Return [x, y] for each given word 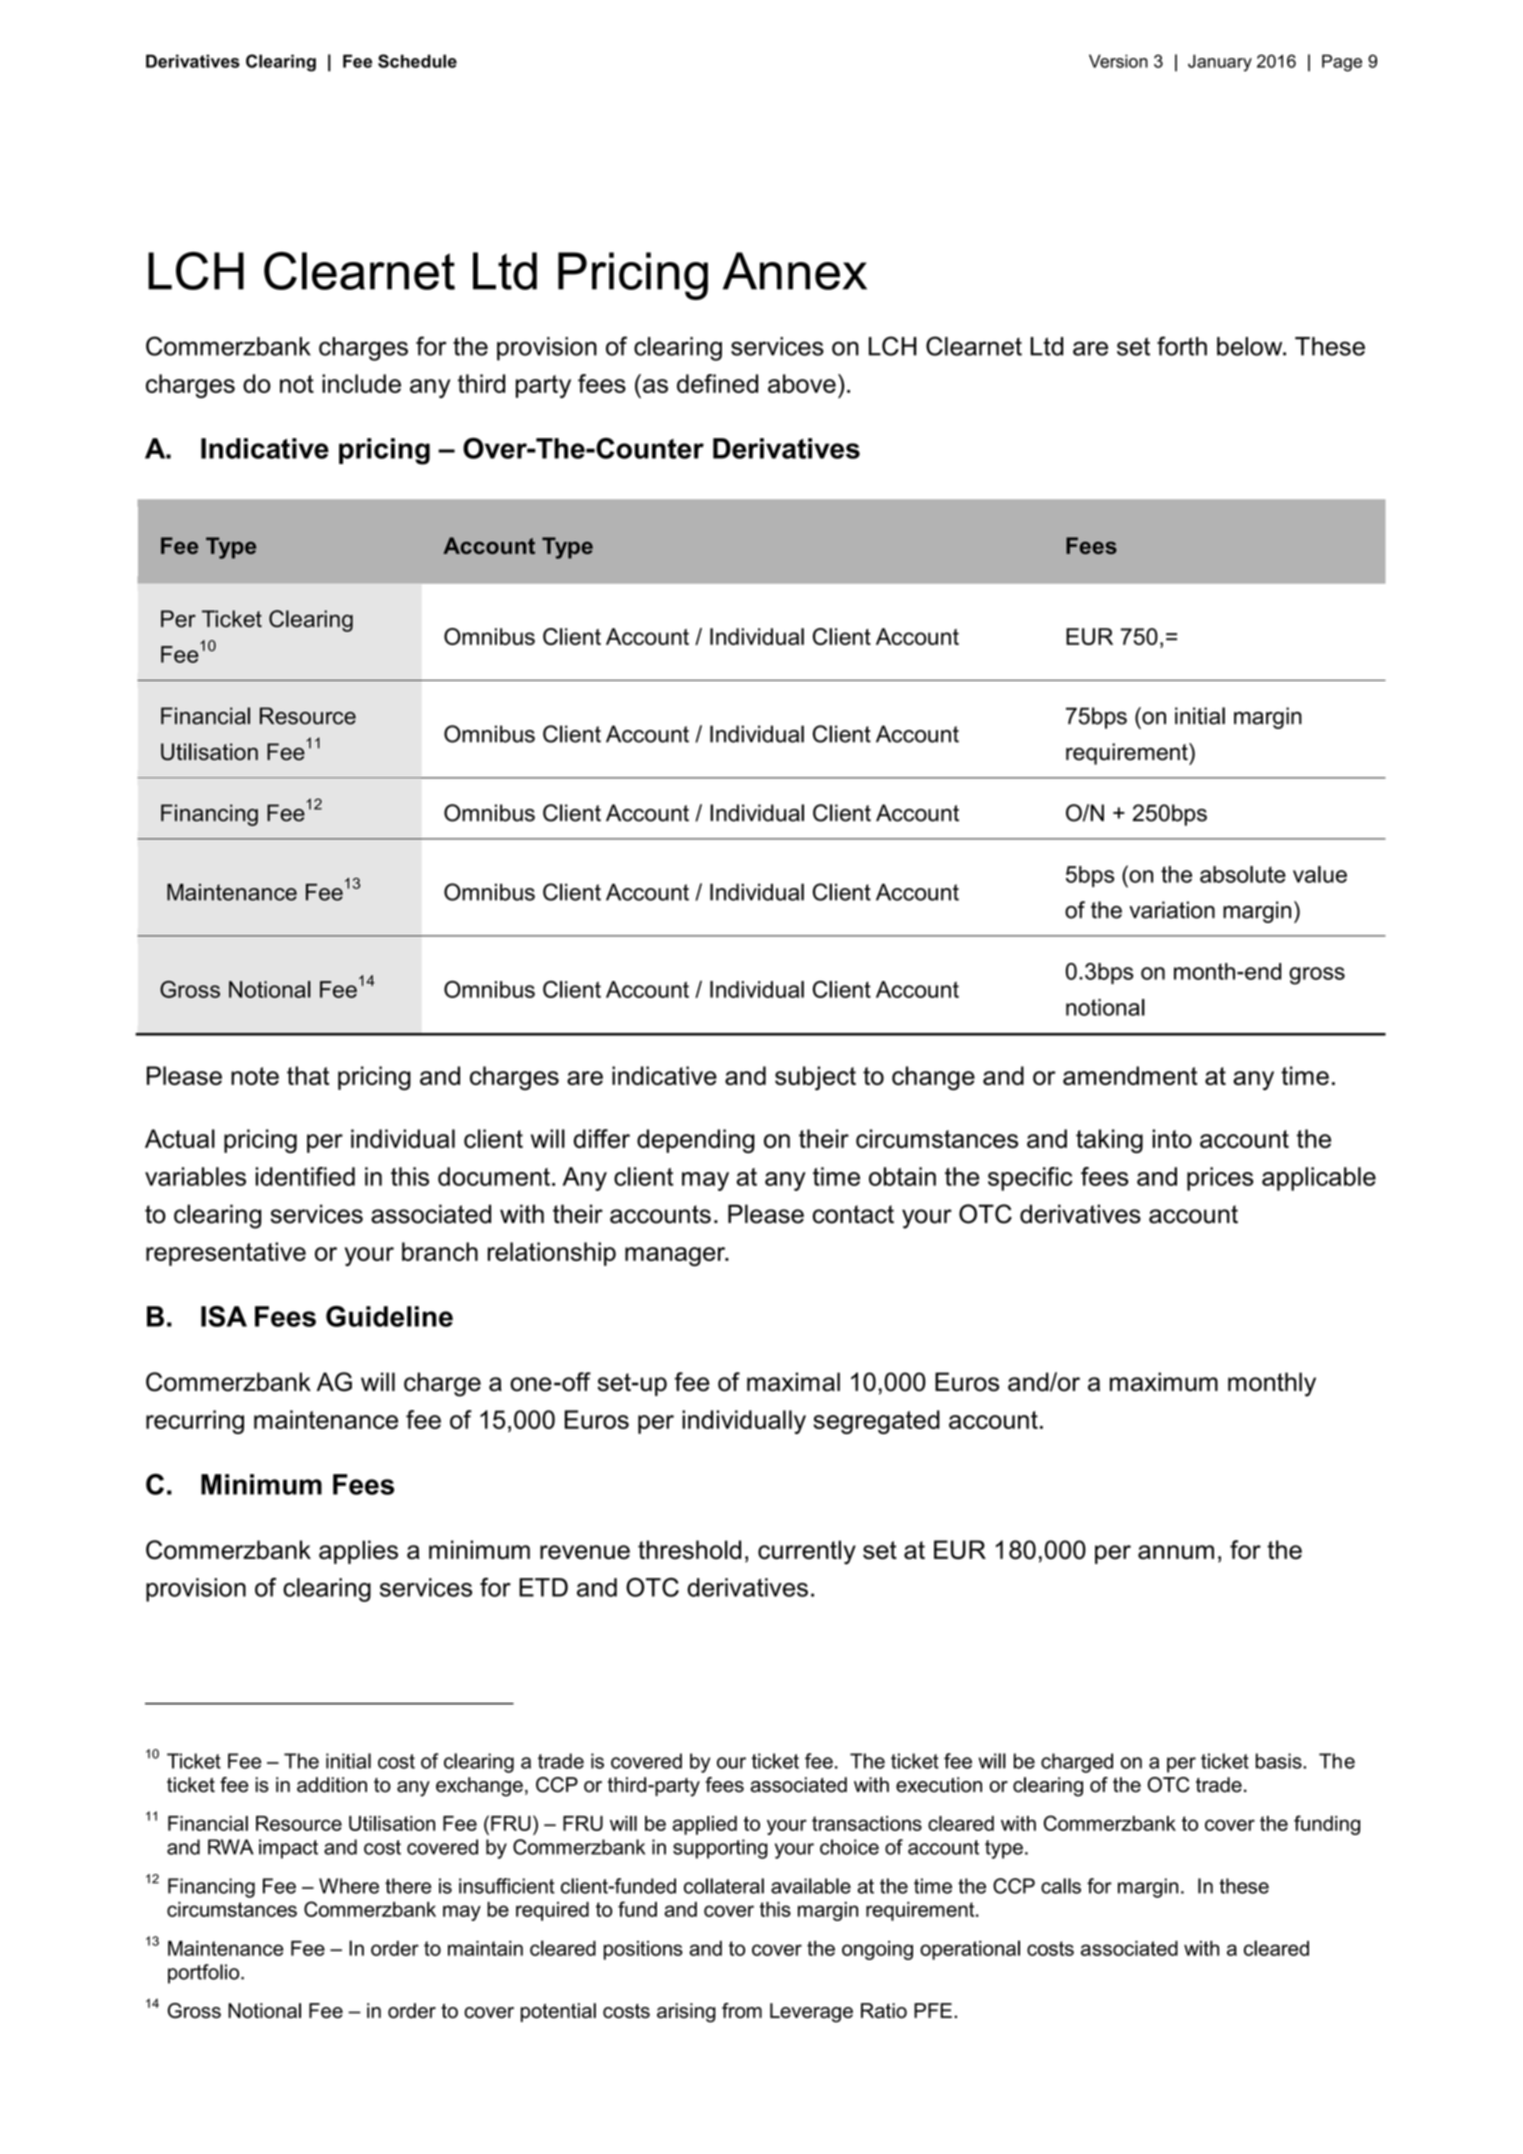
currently [807, 1552]
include [361, 383]
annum [1176, 1552]
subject [815, 1078]
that [308, 1075]
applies [358, 1552]
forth [1182, 346]
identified [305, 1176]
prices [1220, 1179]
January [1220, 63]
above [802, 383]
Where [349, 1886]
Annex [795, 271]
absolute [1243, 874]
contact [853, 1214]
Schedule [417, 61]
